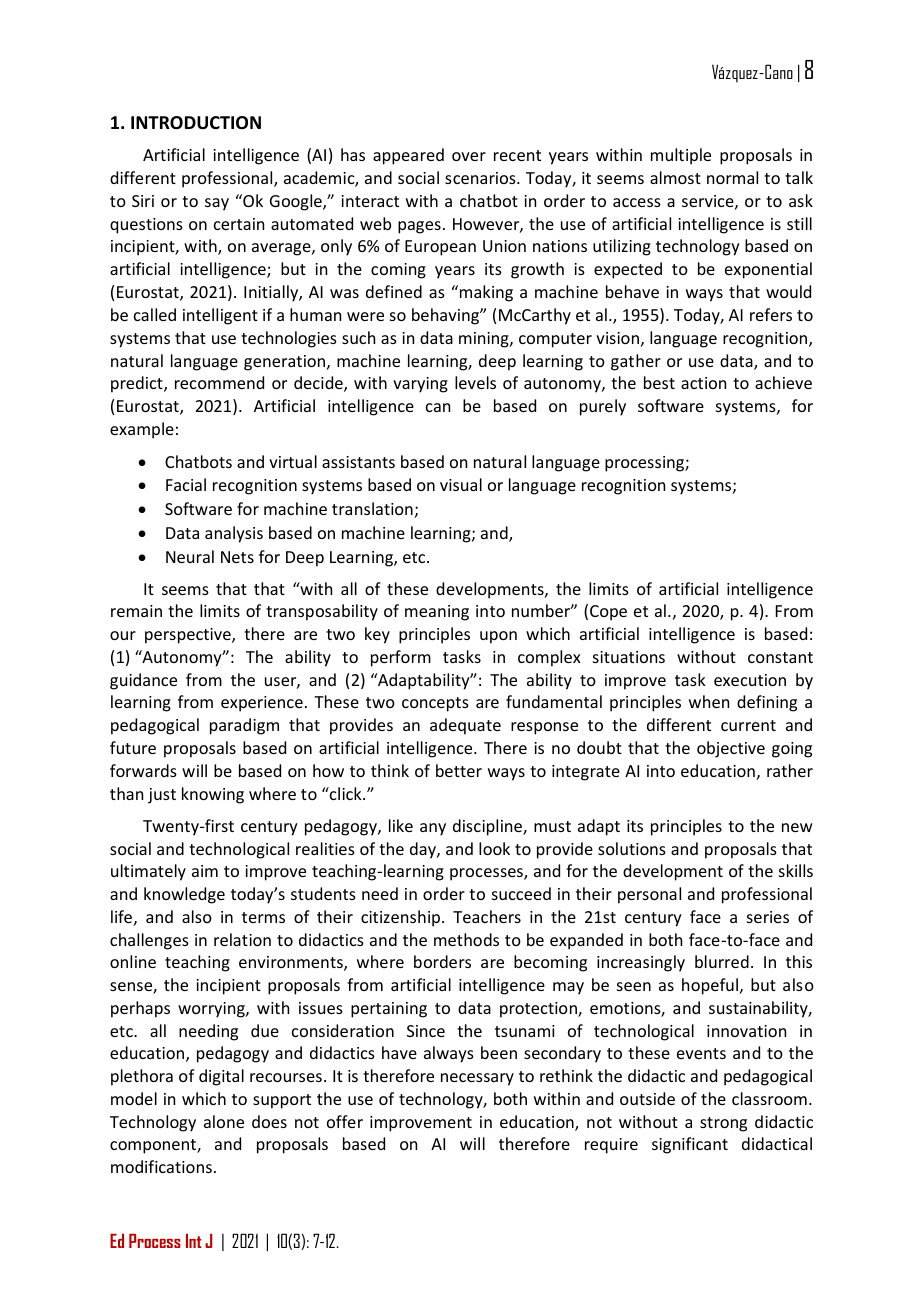  Describe the element at coordinates (184, 895) in the screenshot. I see `knowledge` at that location.
